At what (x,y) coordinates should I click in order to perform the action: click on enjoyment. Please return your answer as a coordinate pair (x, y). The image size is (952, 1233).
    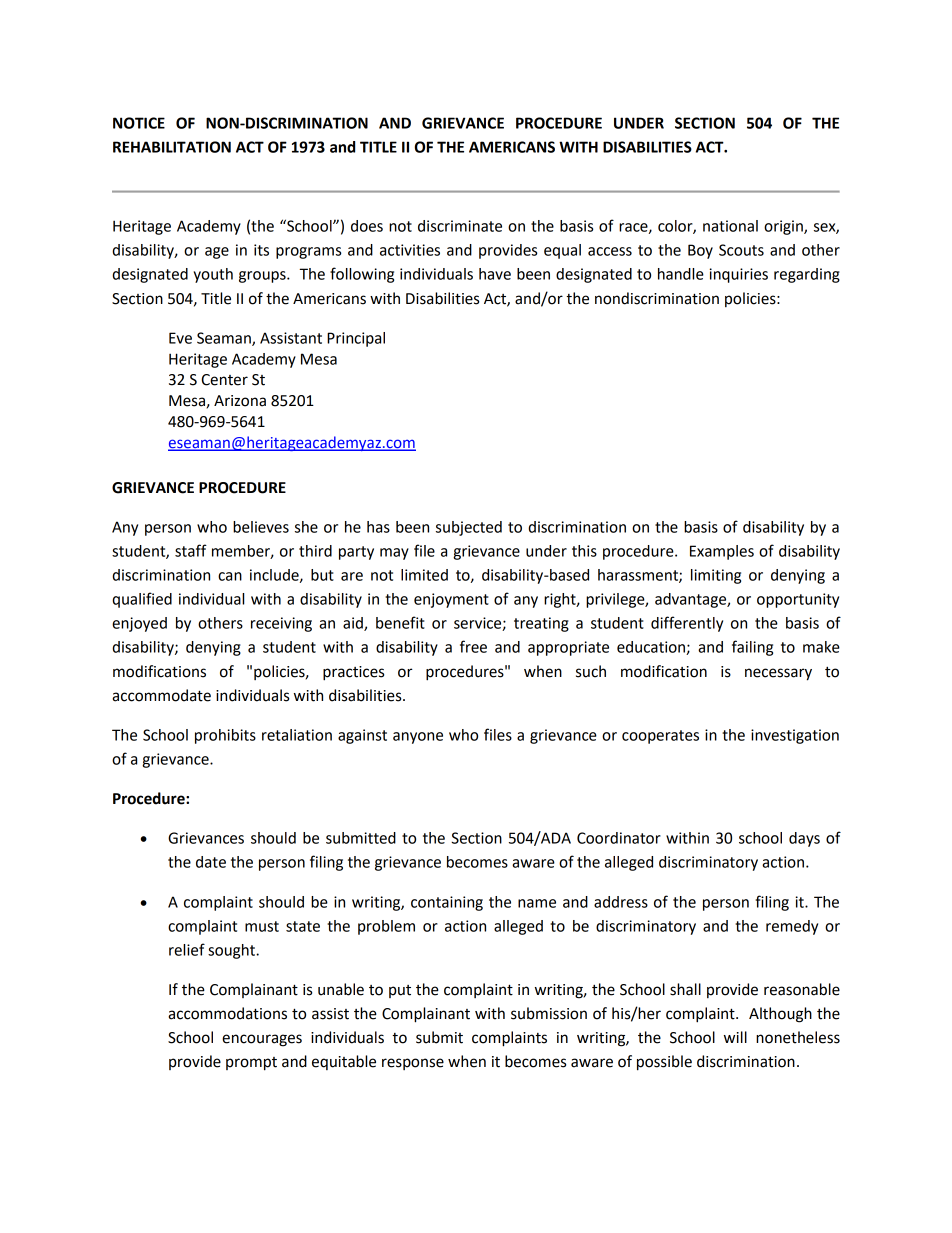
    Looking at the image, I should click on (451, 600).
